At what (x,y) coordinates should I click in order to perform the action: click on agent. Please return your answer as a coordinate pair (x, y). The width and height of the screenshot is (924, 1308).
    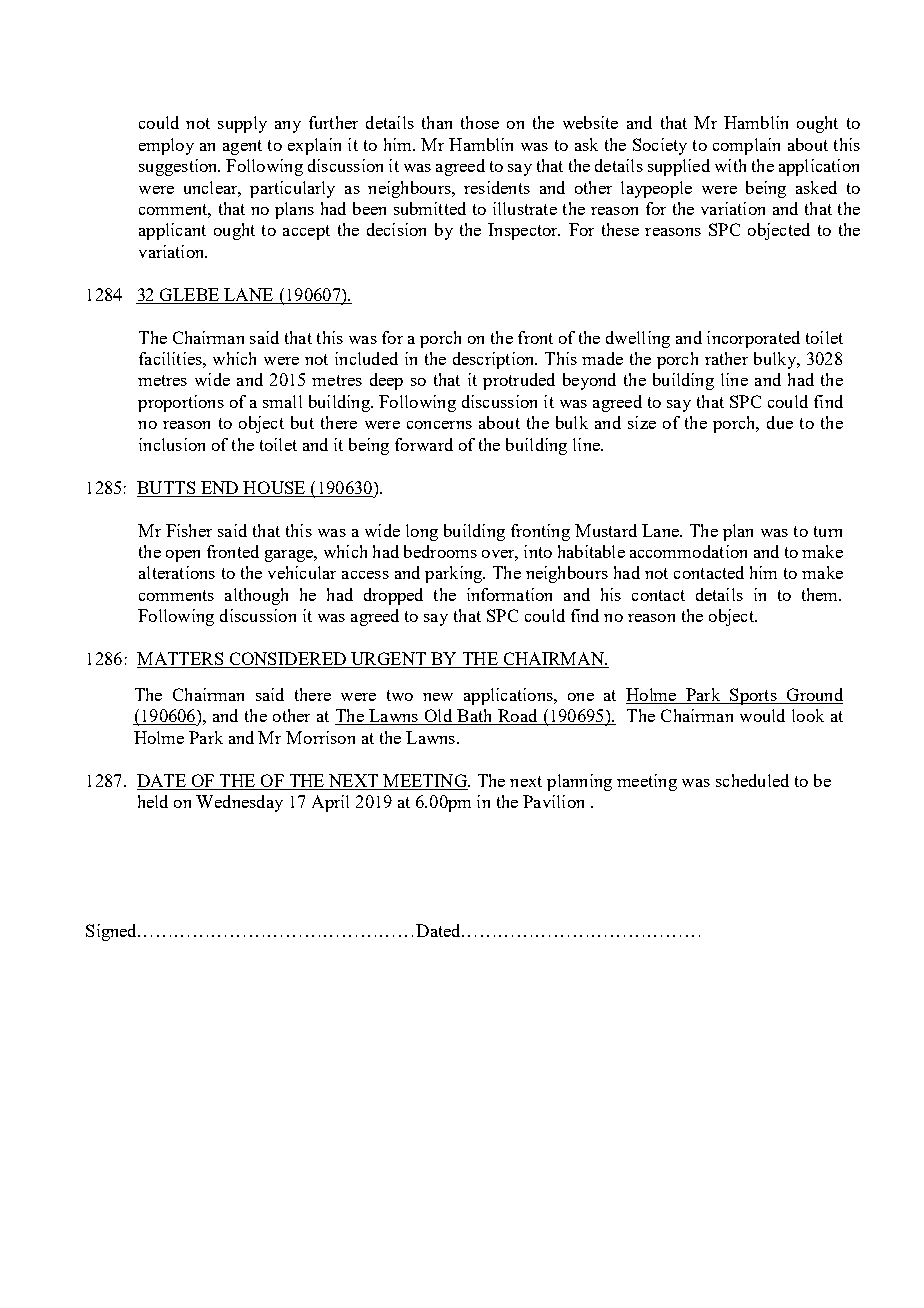
    Looking at the image, I should click on (242, 147).
